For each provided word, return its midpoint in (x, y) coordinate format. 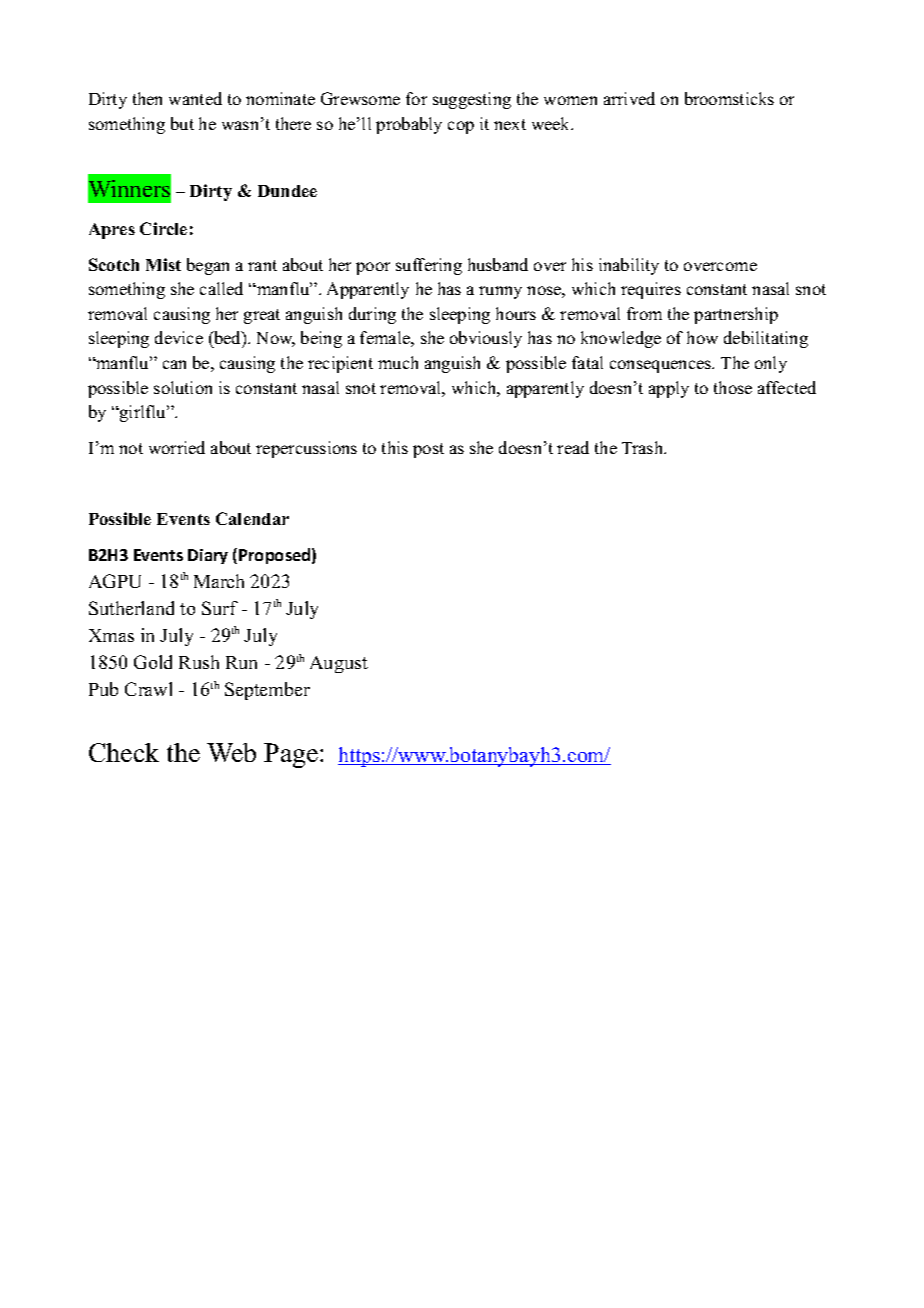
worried (177, 447)
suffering (429, 266)
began (208, 266)
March (219, 581)
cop (461, 127)
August (339, 664)
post (428, 450)
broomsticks (729, 98)
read (573, 447)
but (182, 123)
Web (231, 752)
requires (651, 290)
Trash (644, 447)
